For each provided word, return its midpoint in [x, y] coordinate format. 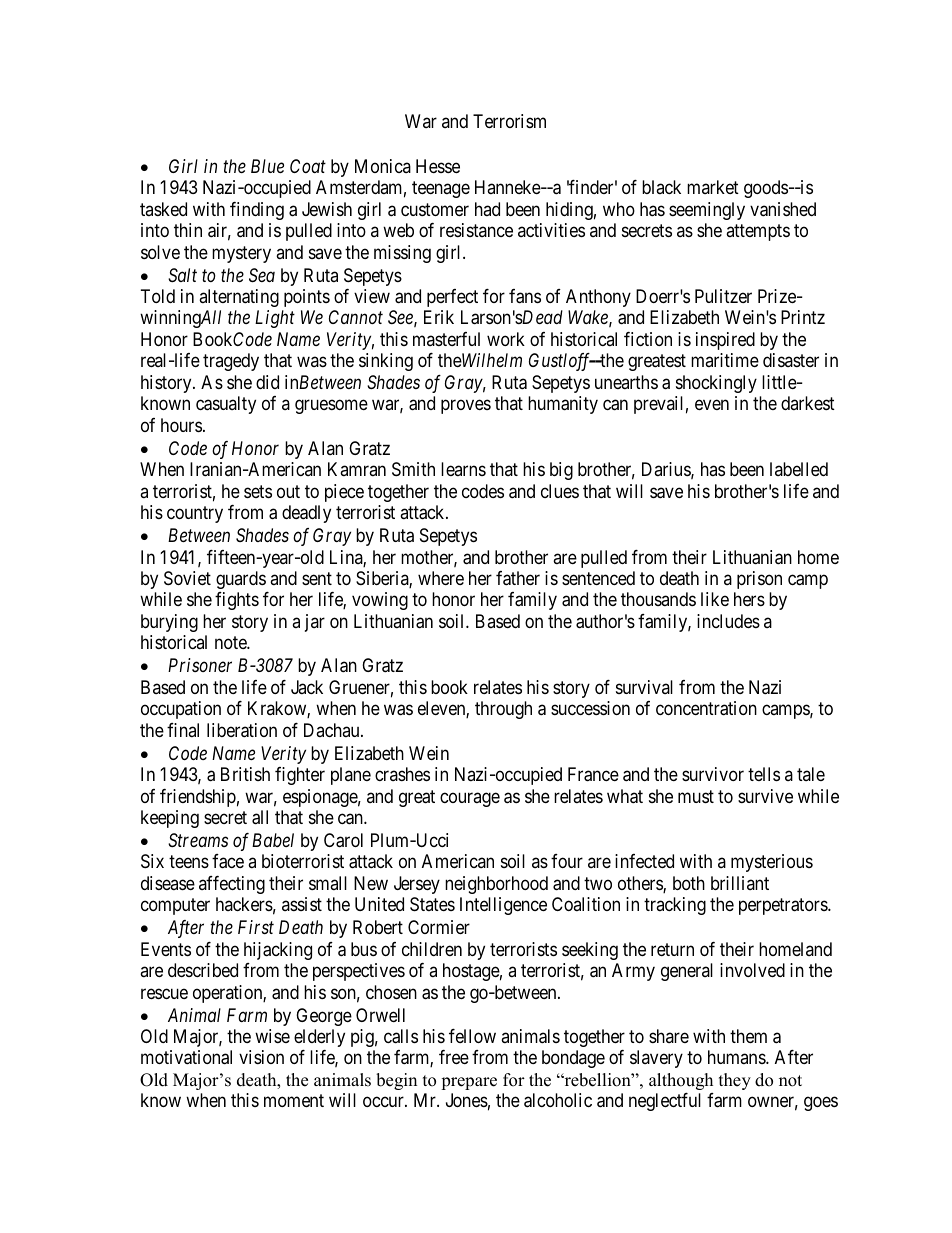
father [518, 578]
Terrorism [509, 121]
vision [261, 1057]
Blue [267, 166]
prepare [469, 1083]
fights [237, 601]
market [713, 187]
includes [728, 621]
